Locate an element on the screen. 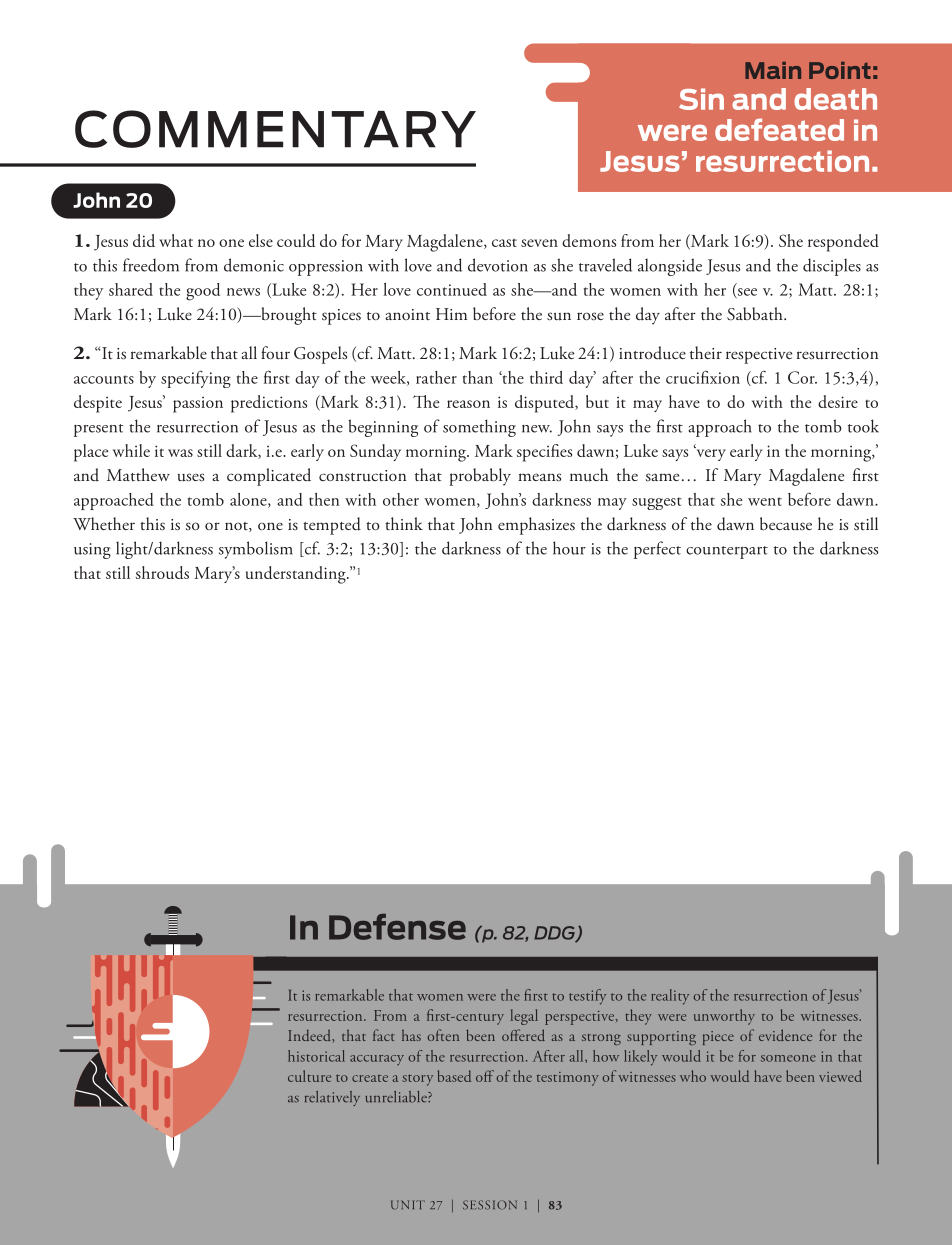 This screenshot has width=952, height=1245. specifying is located at coordinates (196, 379).
